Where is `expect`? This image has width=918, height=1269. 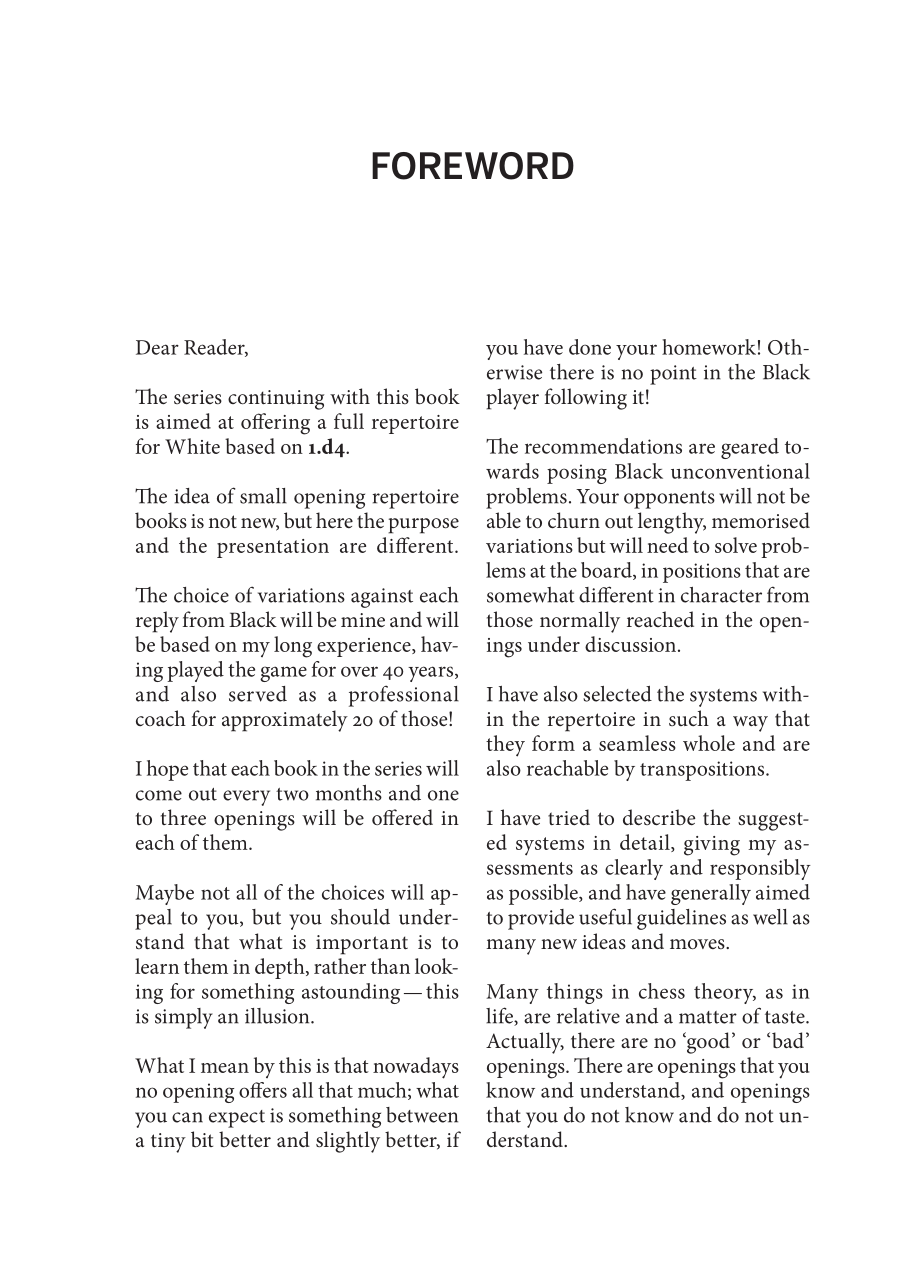
expect is located at coordinates (237, 1119).
